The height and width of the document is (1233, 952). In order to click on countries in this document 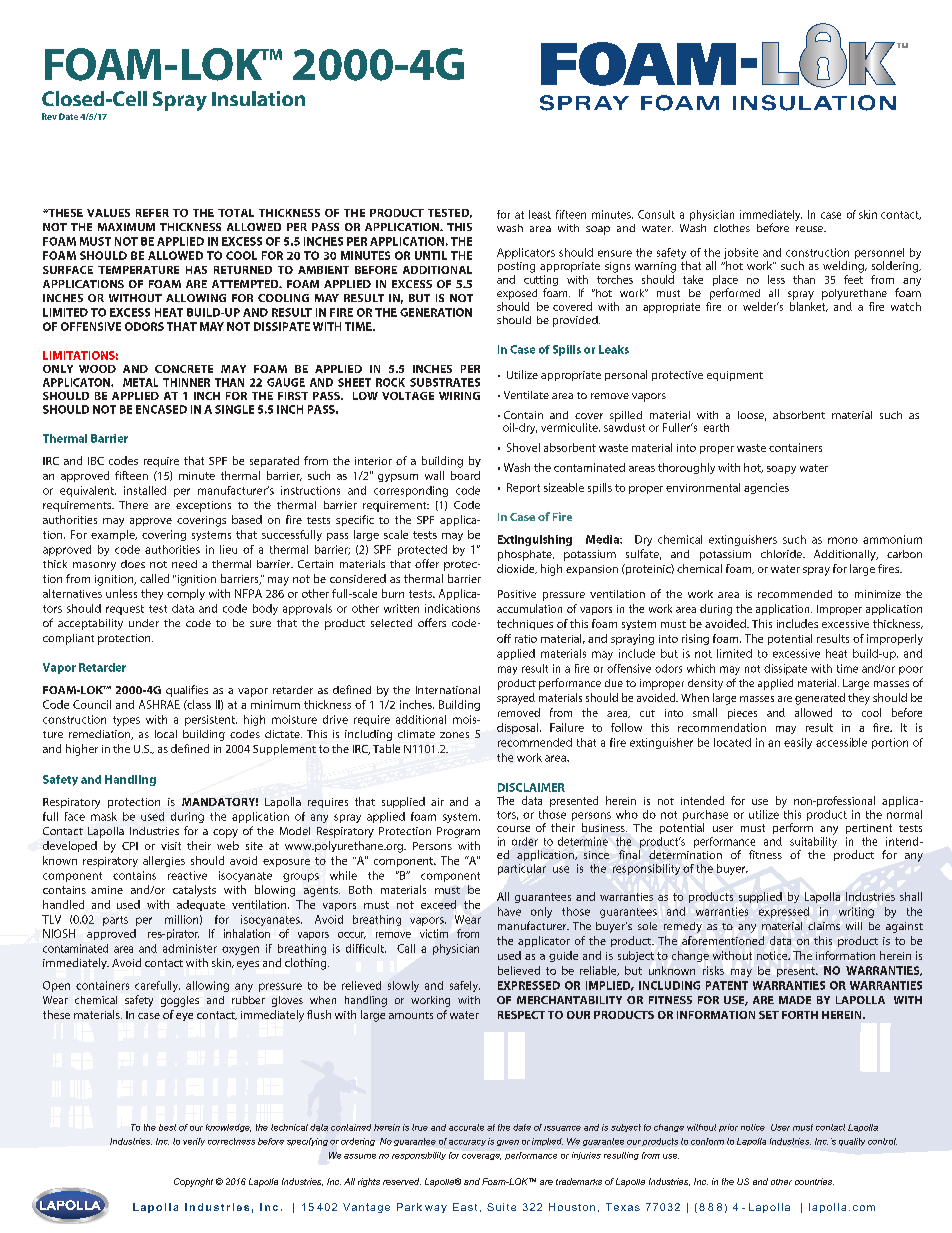, I will do `click(814, 1181)`.
